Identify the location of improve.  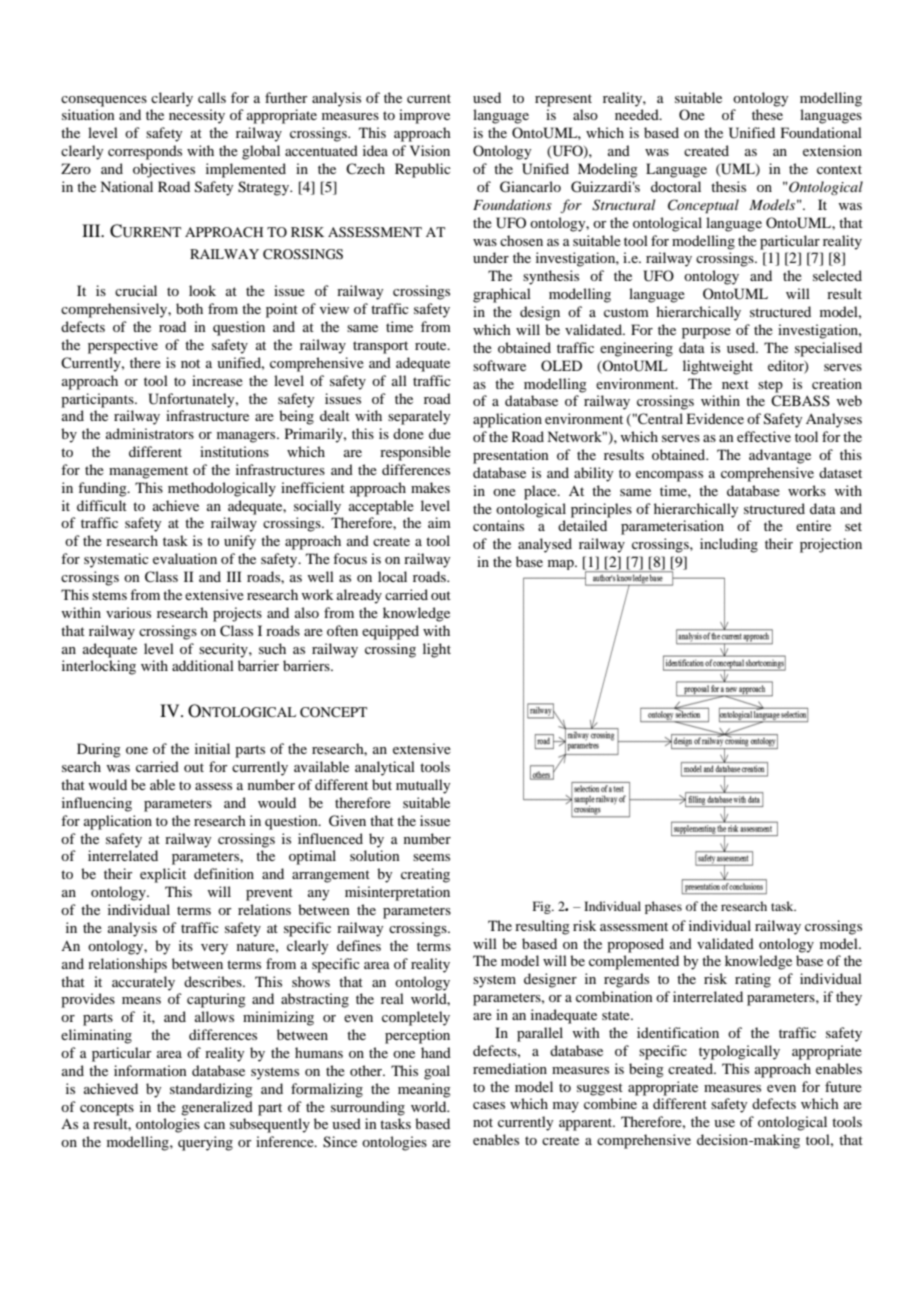
(424, 116).
